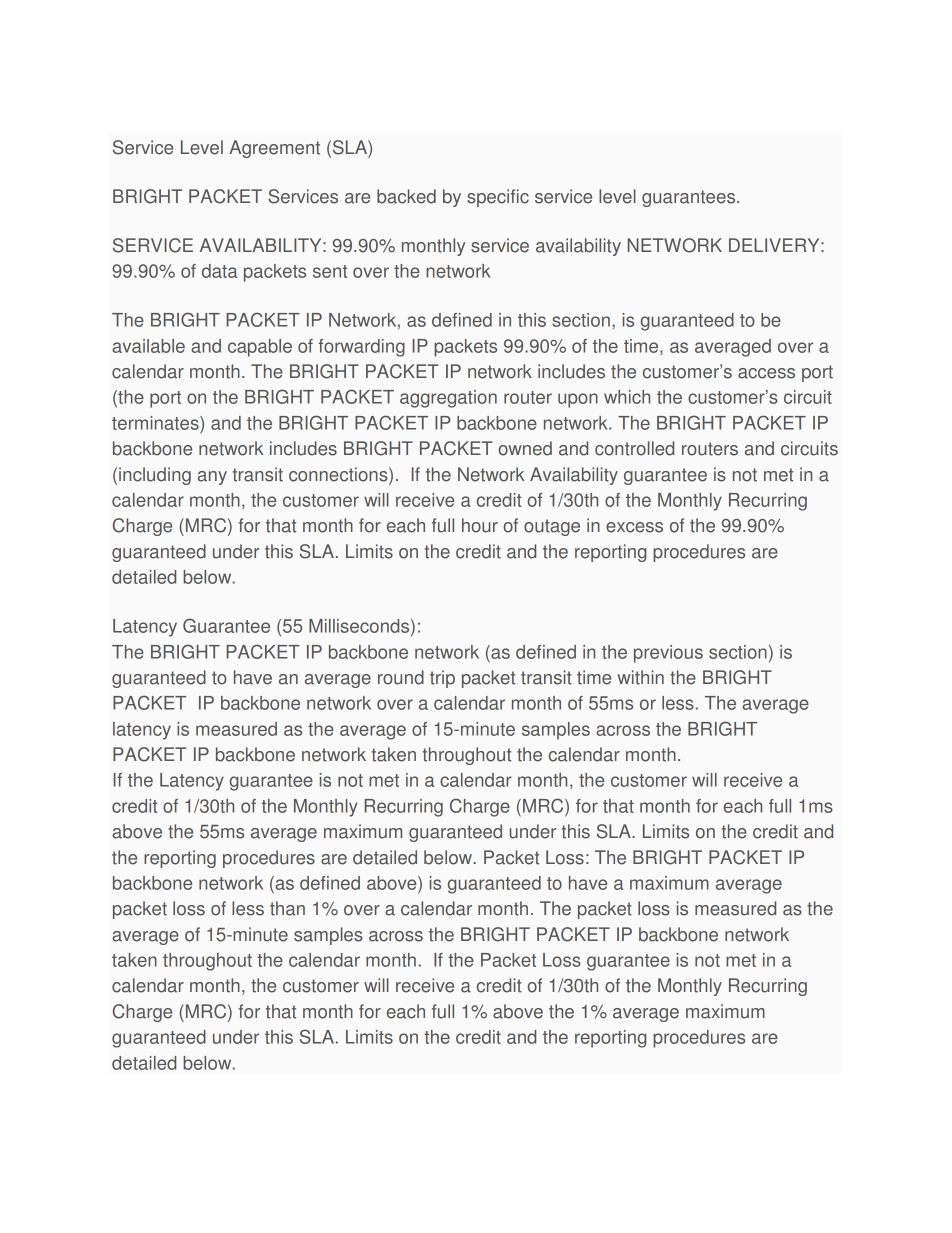 Image resolution: width=952 pixels, height=1233 pixels. Describe the element at coordinates (480, 525) in the document. I see `hour` at that location.
